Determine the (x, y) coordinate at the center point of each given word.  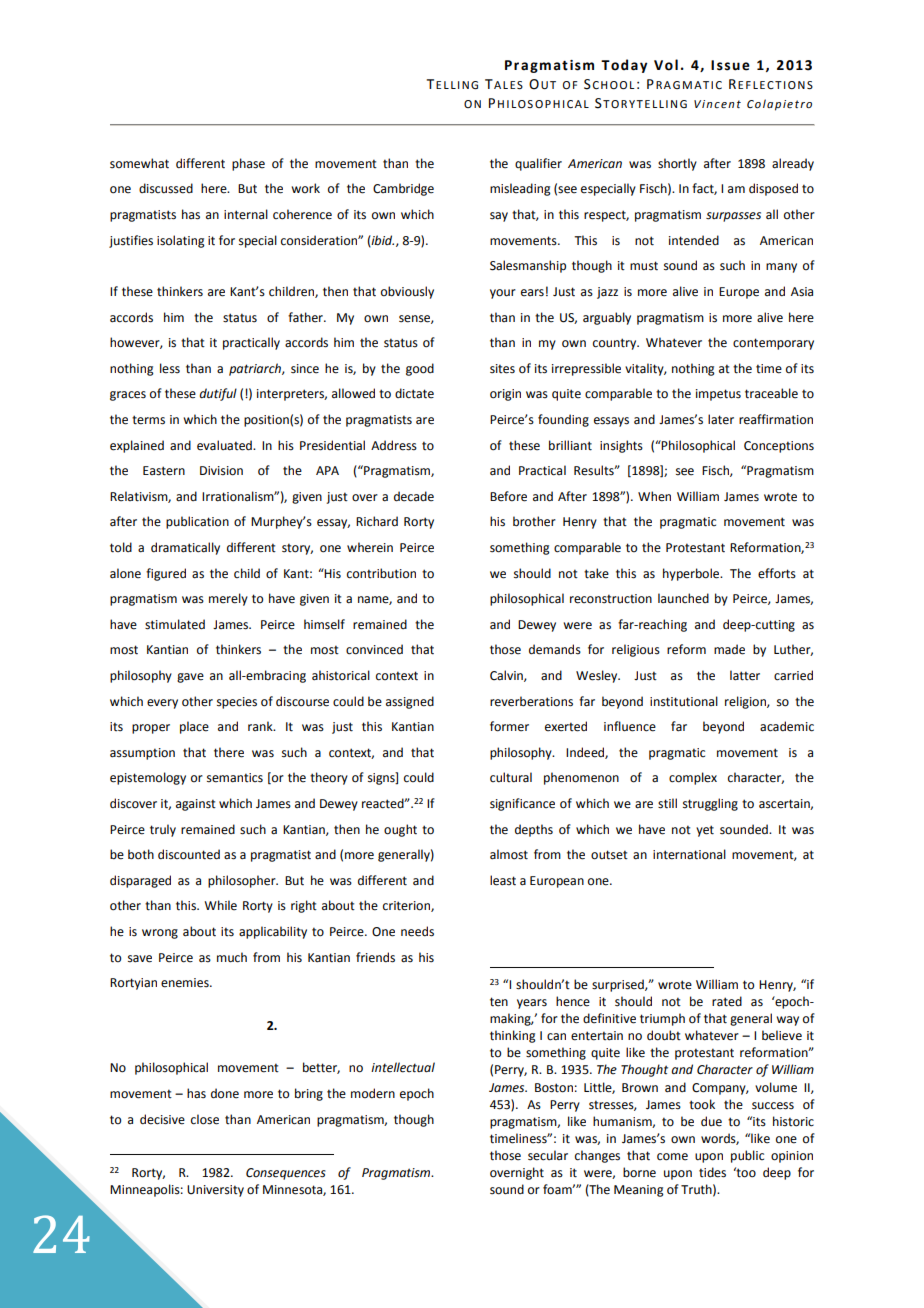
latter (745, 675)
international (689, 854)
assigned (410, 702)
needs (417, 931)
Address (394, 445)
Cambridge (403, 189)
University (215, 1191)
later (721, 419)
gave (190, 678)
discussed (166, 188)
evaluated (225, 445)
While (220, 905)
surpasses (733, 217)
